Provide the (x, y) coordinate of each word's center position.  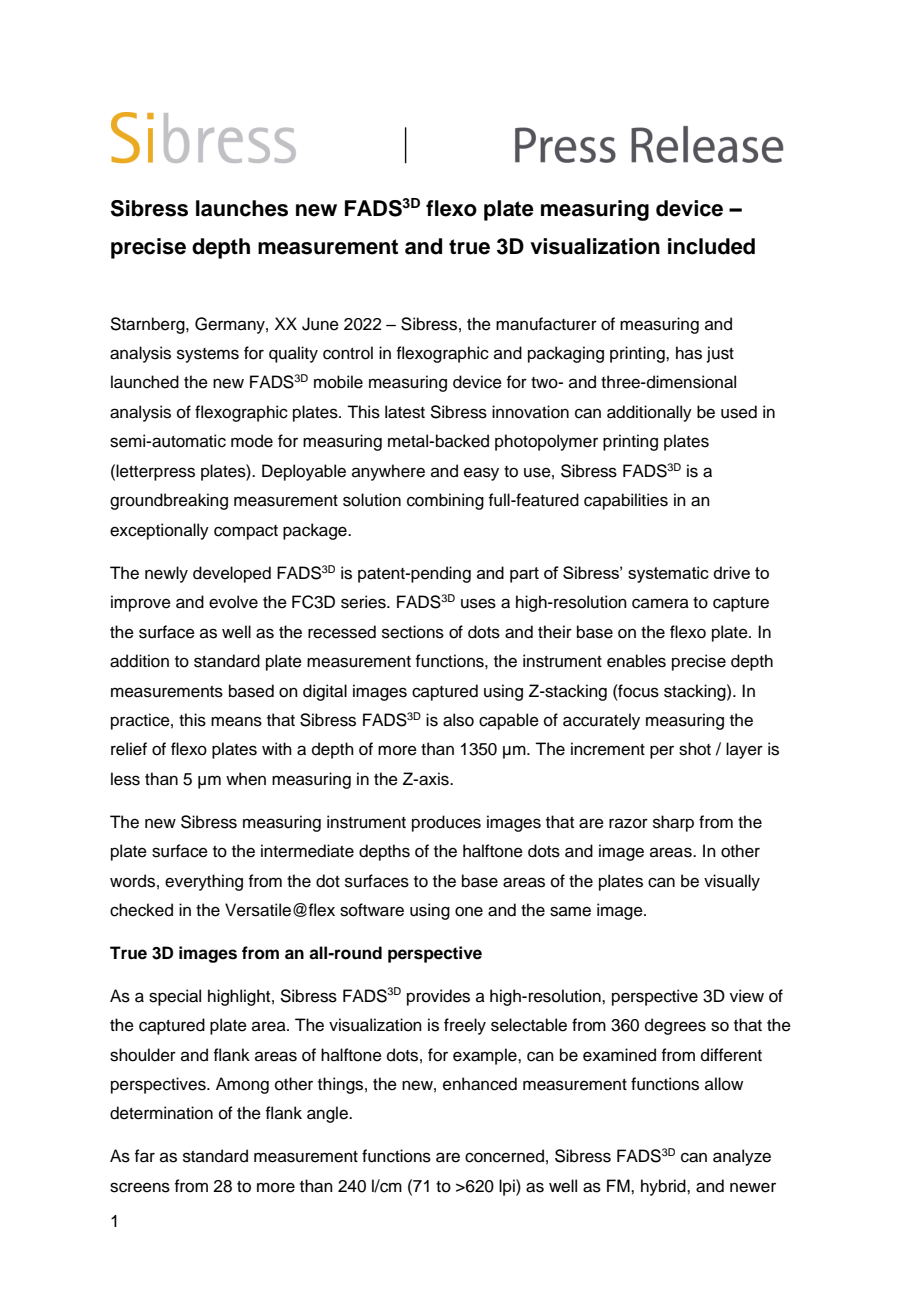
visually (732, 882)
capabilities (626, 501)
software (372, 910)
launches (242, 208)
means (236, 721)
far (144, 1156)
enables (636, 661)
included (711, 246)
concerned (504, 1156)
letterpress (155, 472)
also (458, 720)
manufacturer (546, 324)
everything (204, 882)
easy (481, 474)
